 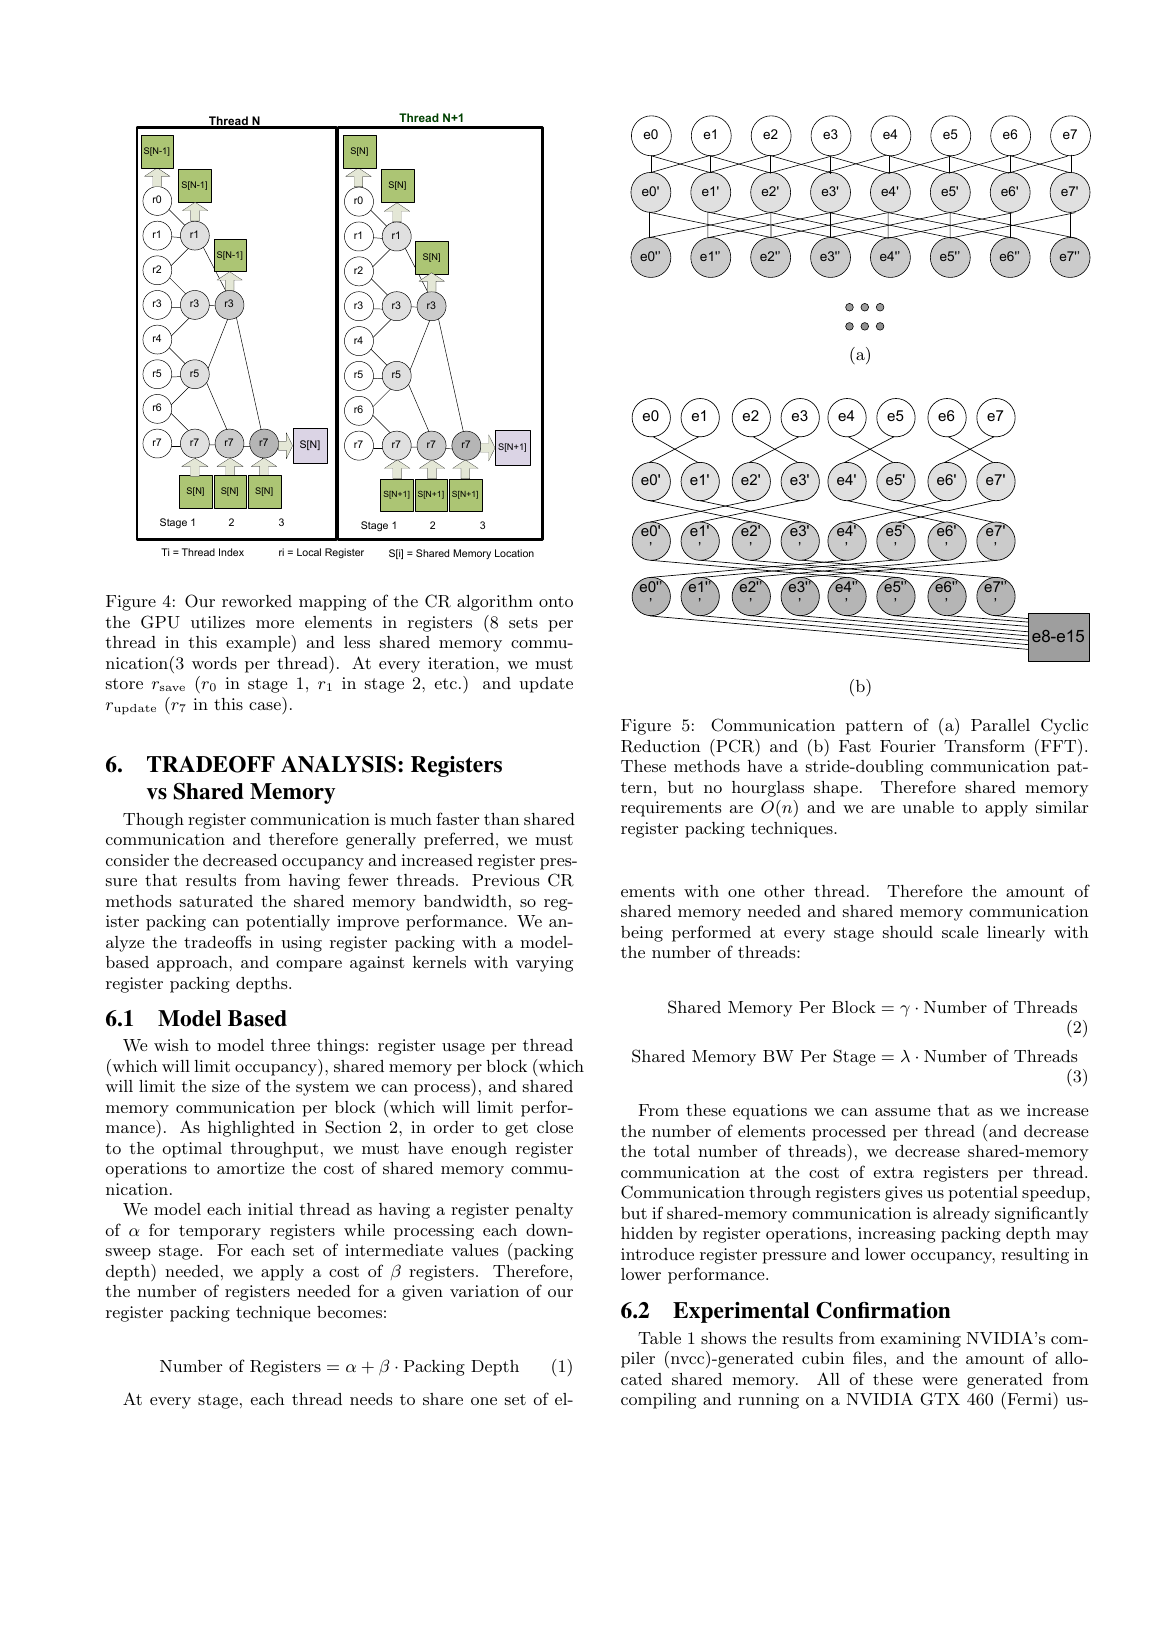 What do you see at coordinates (658, 1401) in the screenshot?
I see `compiling` at bounding box center [658, 1401].
